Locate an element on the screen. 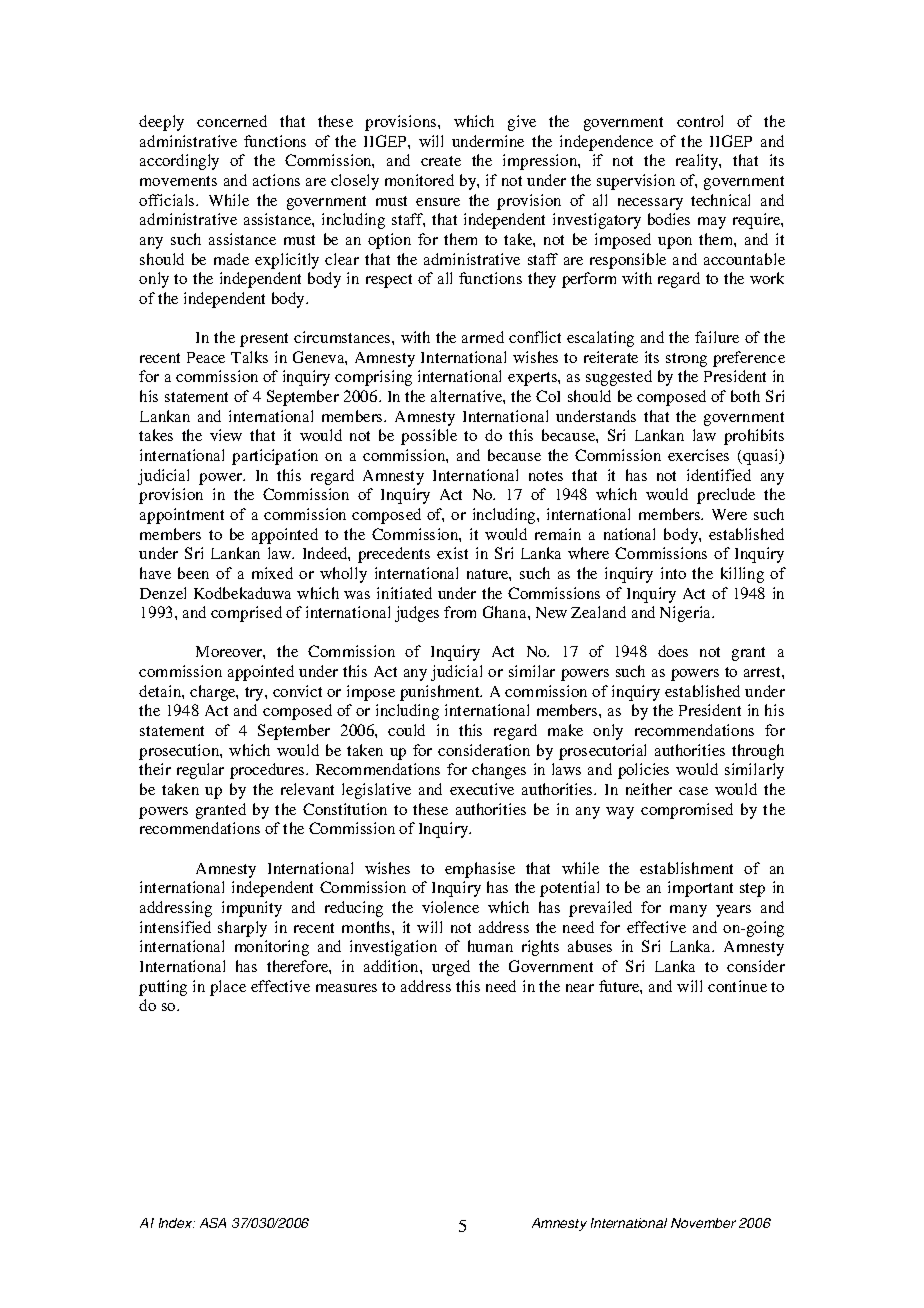 Image resolution: width=924 pixels, height=1308 pixels. continue is located at coordinates (737, 986).
